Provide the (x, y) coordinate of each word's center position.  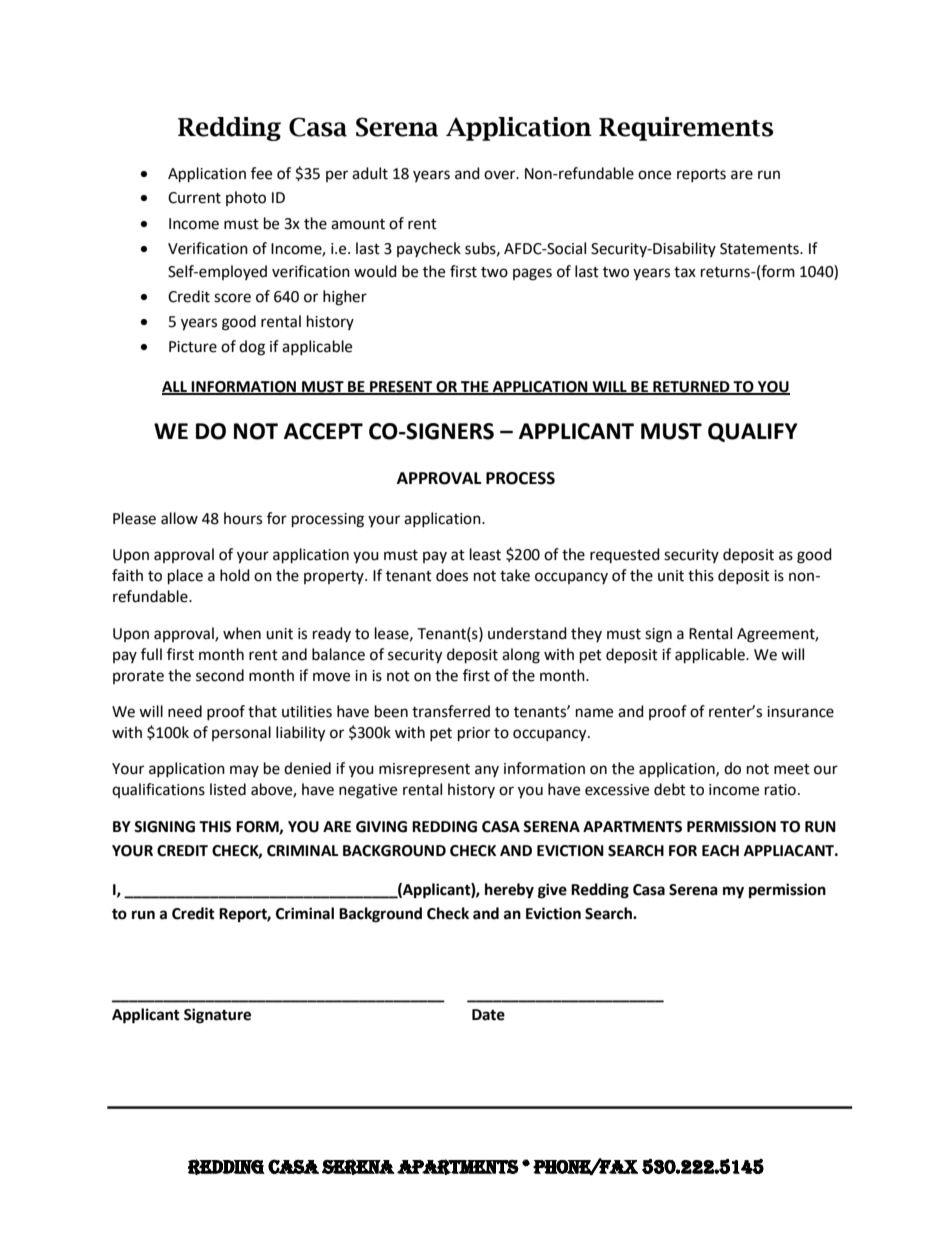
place (185, 577)
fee (261, 173)
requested (625, 555)
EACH (720, 851)
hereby (509, 891)
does (452, 575)
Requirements (686, 129)
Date (488, 1015)
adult (370, 173)
